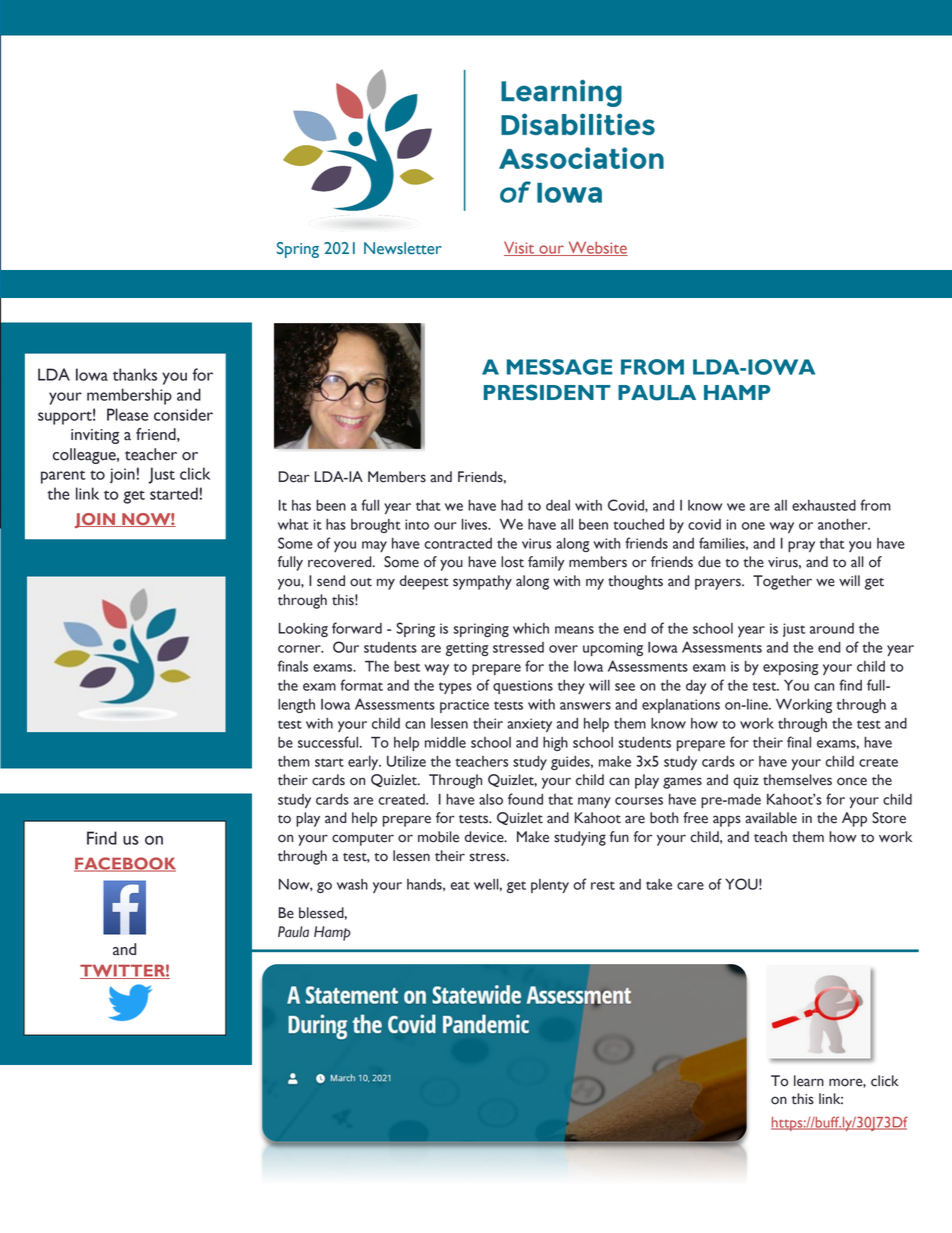  Describe the element at coordinates (597, 248) in the screenshot. I see `Website` at that location.
